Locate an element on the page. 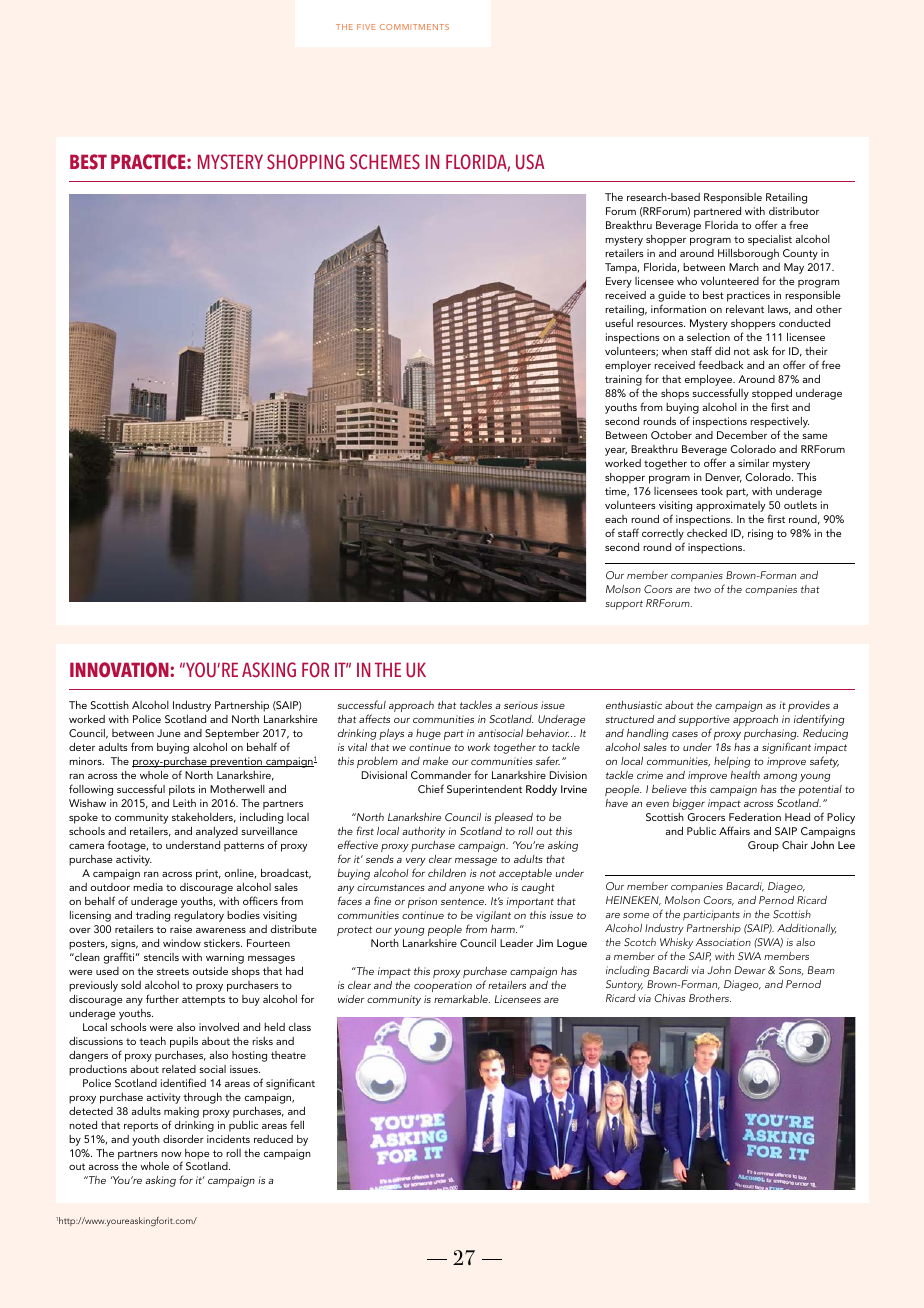  distributor is located at coordinates (794, 211).
